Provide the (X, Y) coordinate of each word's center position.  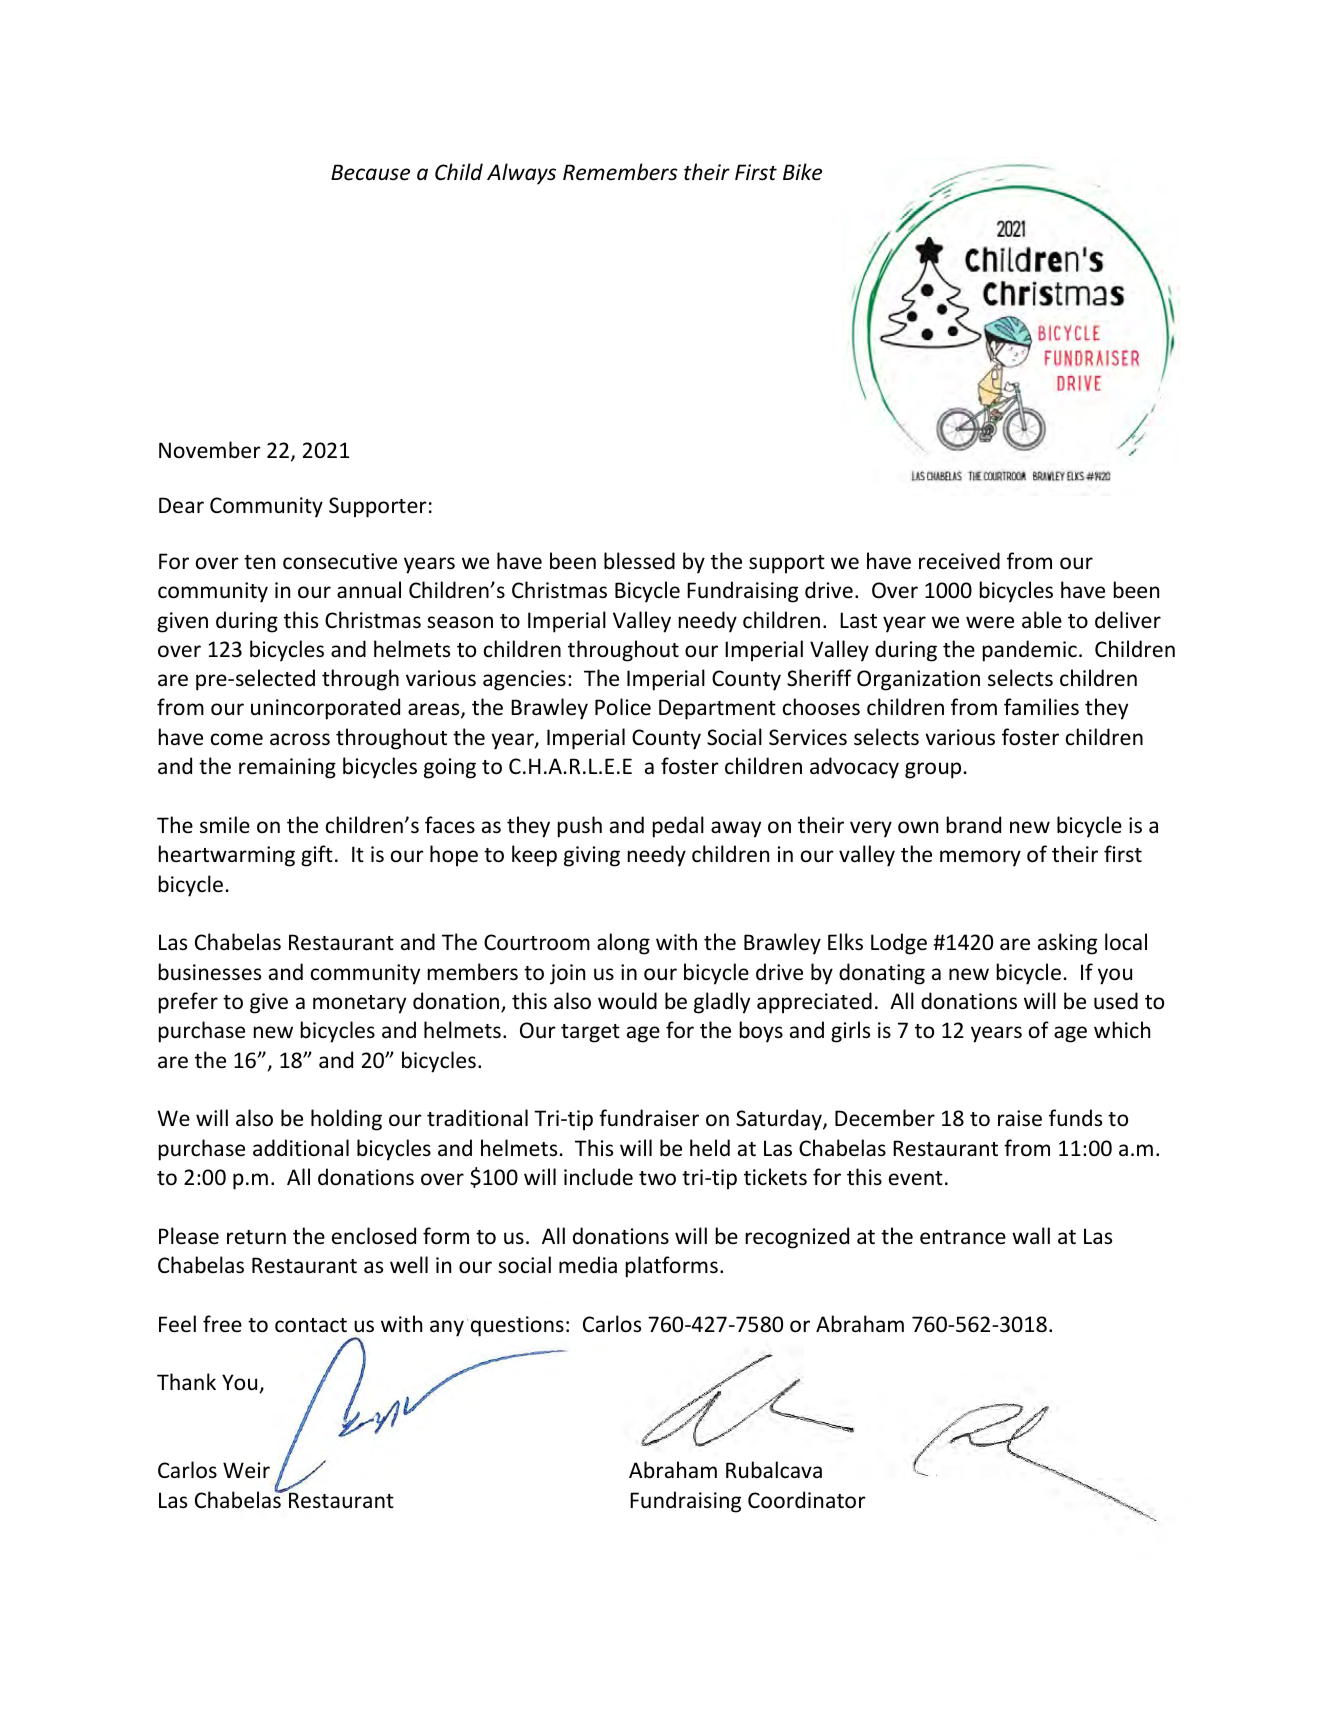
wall (1031, 1235)
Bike (802, 172)
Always (521, 174)
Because (370, 172)
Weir (246, 1470)
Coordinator (807, 1500)
